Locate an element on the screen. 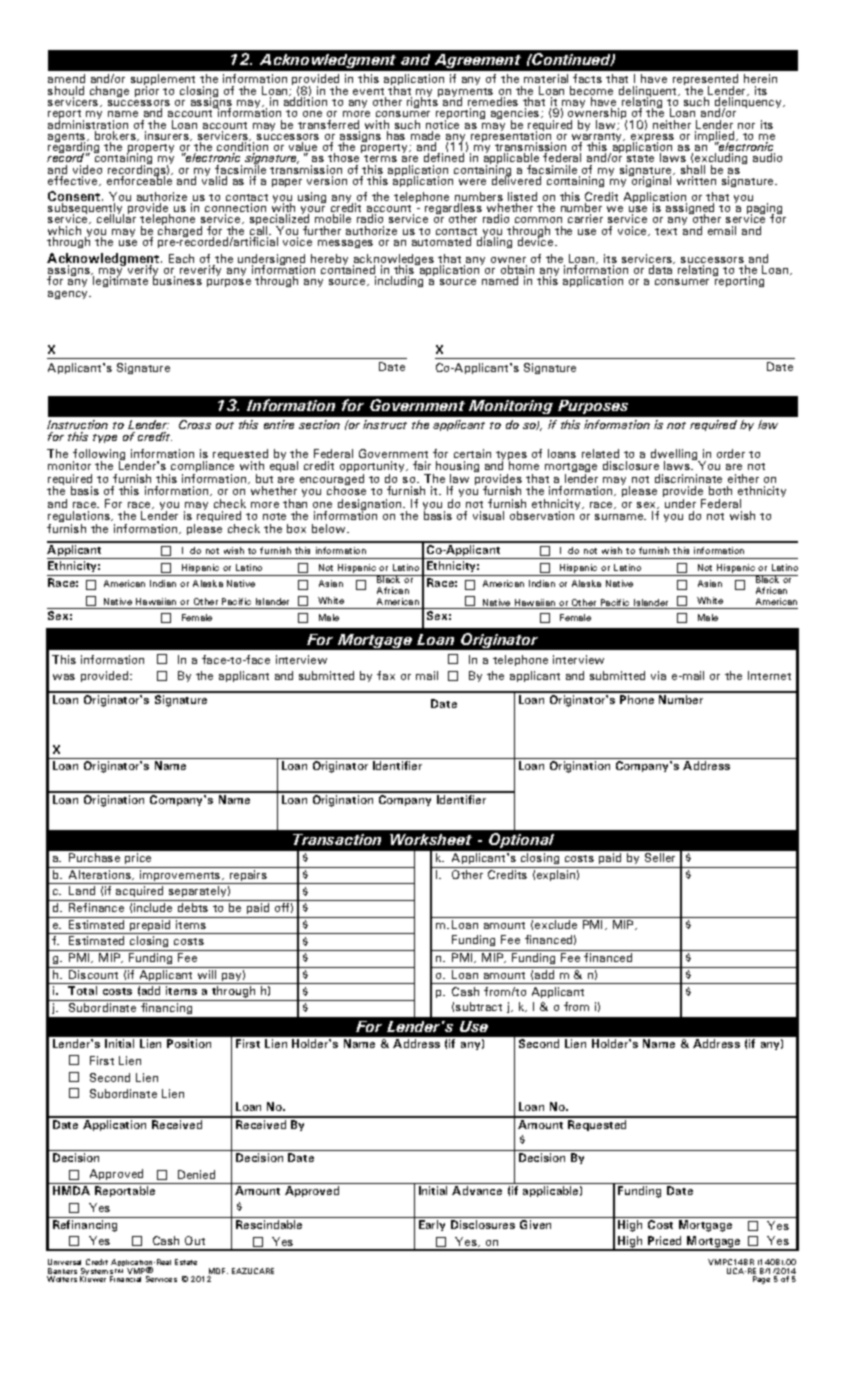  Early is located at coordinates (432, 1225).
